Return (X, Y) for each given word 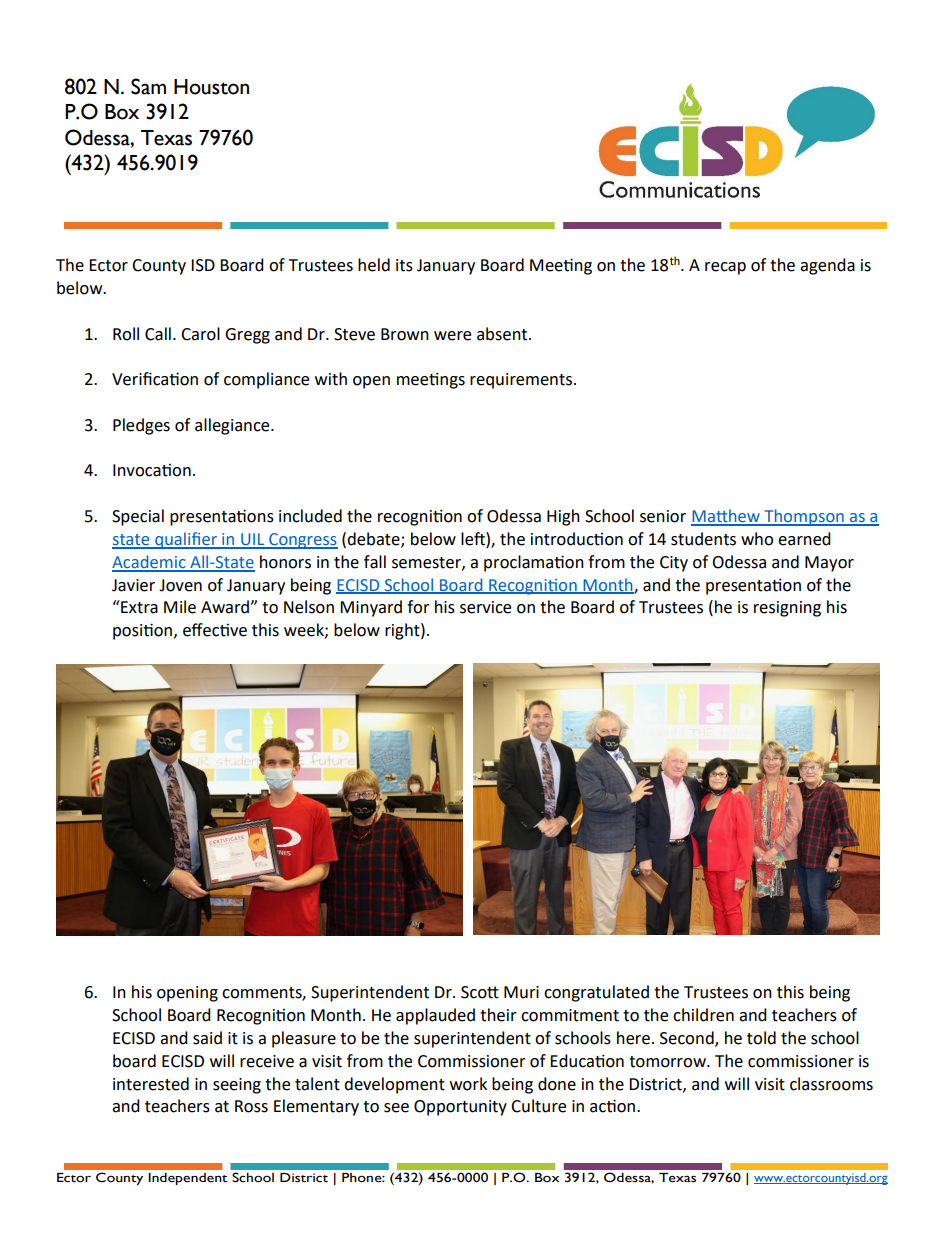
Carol (200, 334)
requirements (521, 381)
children (703, 1015)
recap (725, 268)
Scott (480, 992)
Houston (211, 87)
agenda (827, 266)
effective (215, 630)
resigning (787, 609)
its (404, 265)
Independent (188, 1179)
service (485, 607)
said (207, 1038)
